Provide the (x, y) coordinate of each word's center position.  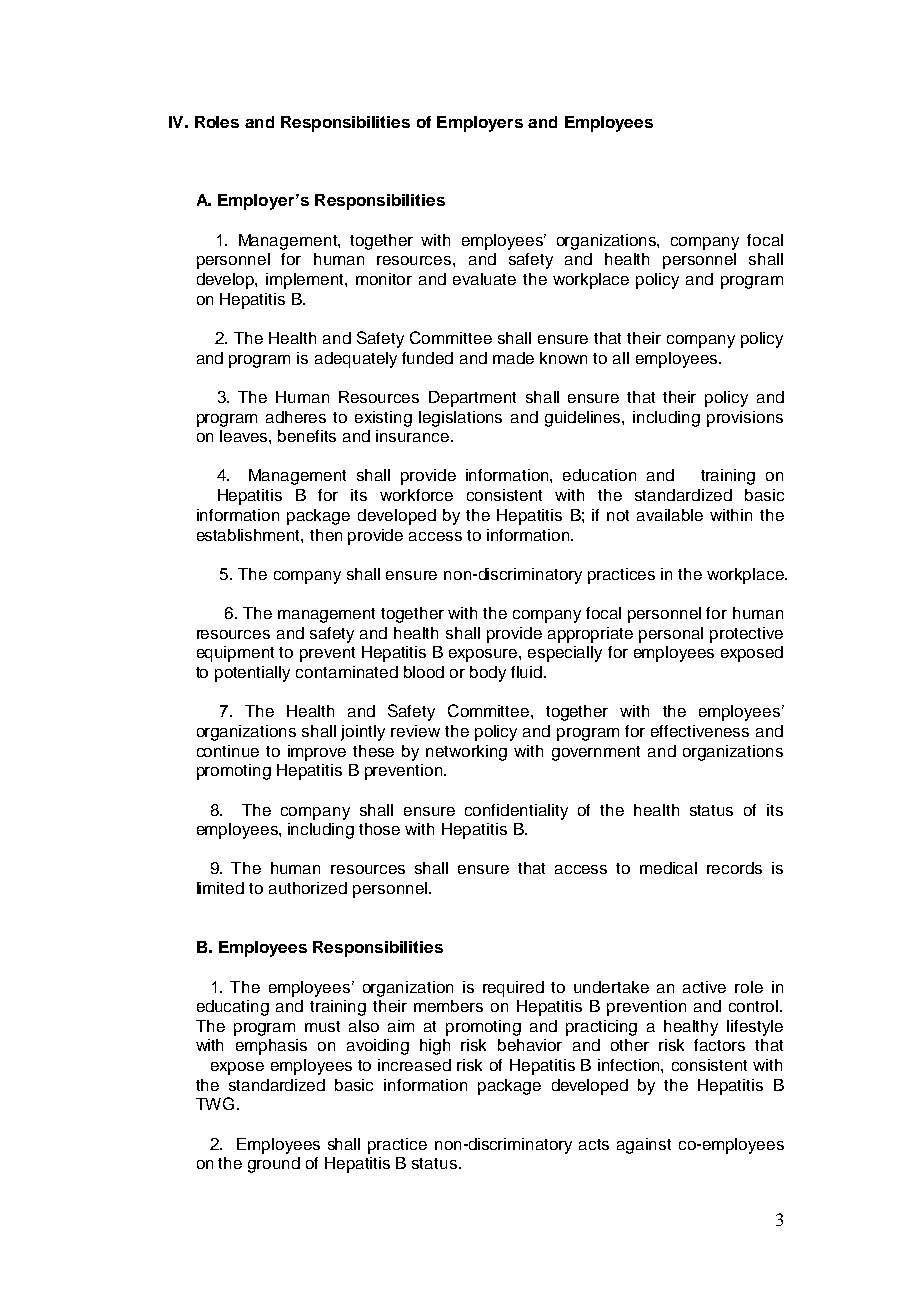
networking (466, 753)
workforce (416, 495)
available (670, 515)
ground (274, 1165)
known (563, 358)
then (326, 535)
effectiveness (700, 731)
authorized (308, 888)
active (704, 987)
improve (317, 753)
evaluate (484, 279)
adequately (356, 360)
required (513, 989)
